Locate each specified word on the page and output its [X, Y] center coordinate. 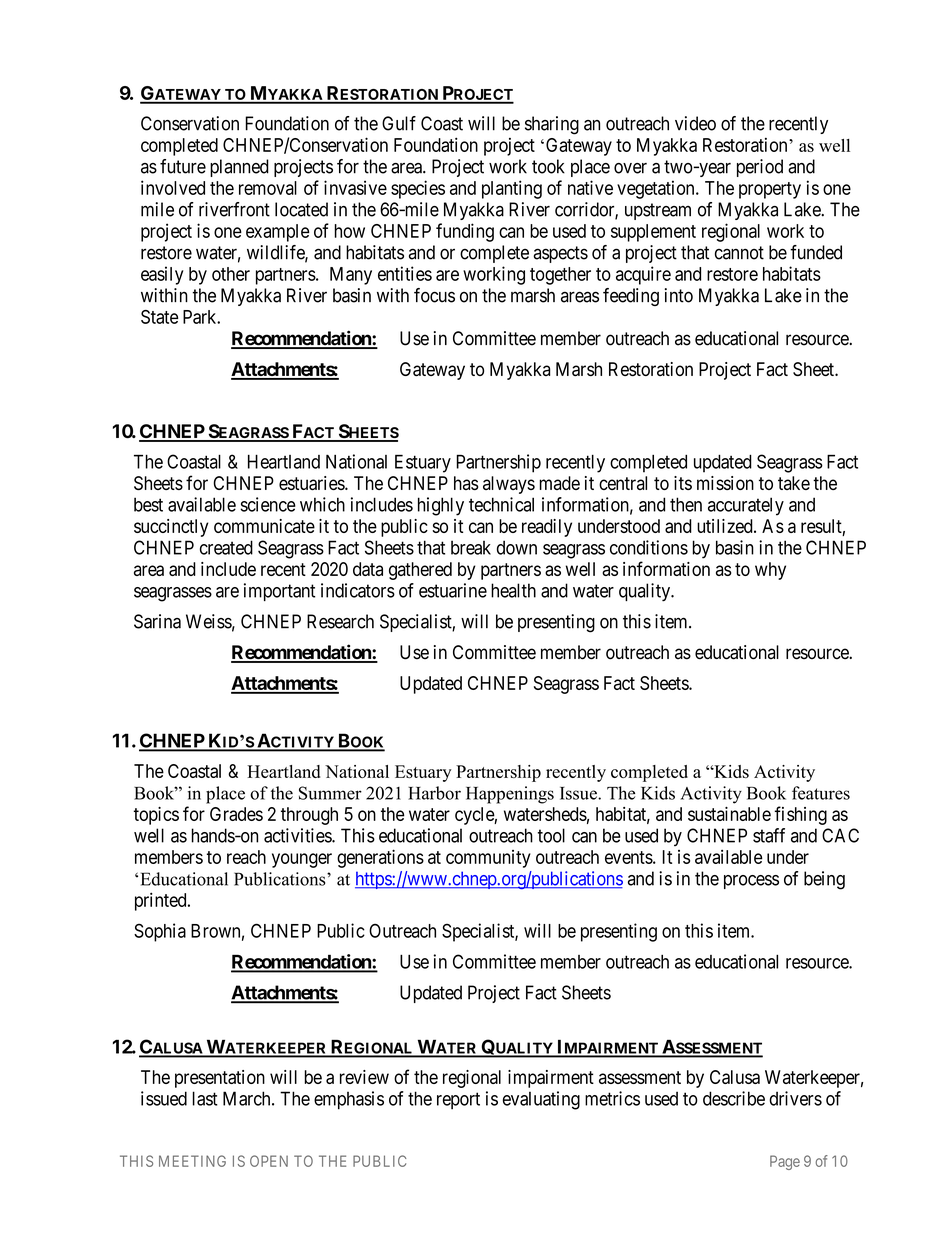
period [760, 168]
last [205, 1098]
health [513, 590]
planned [239, 168]
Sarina [157, 621]
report [458, 1100]
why [770, 571]
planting [512, 189]
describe [734, 1098]
